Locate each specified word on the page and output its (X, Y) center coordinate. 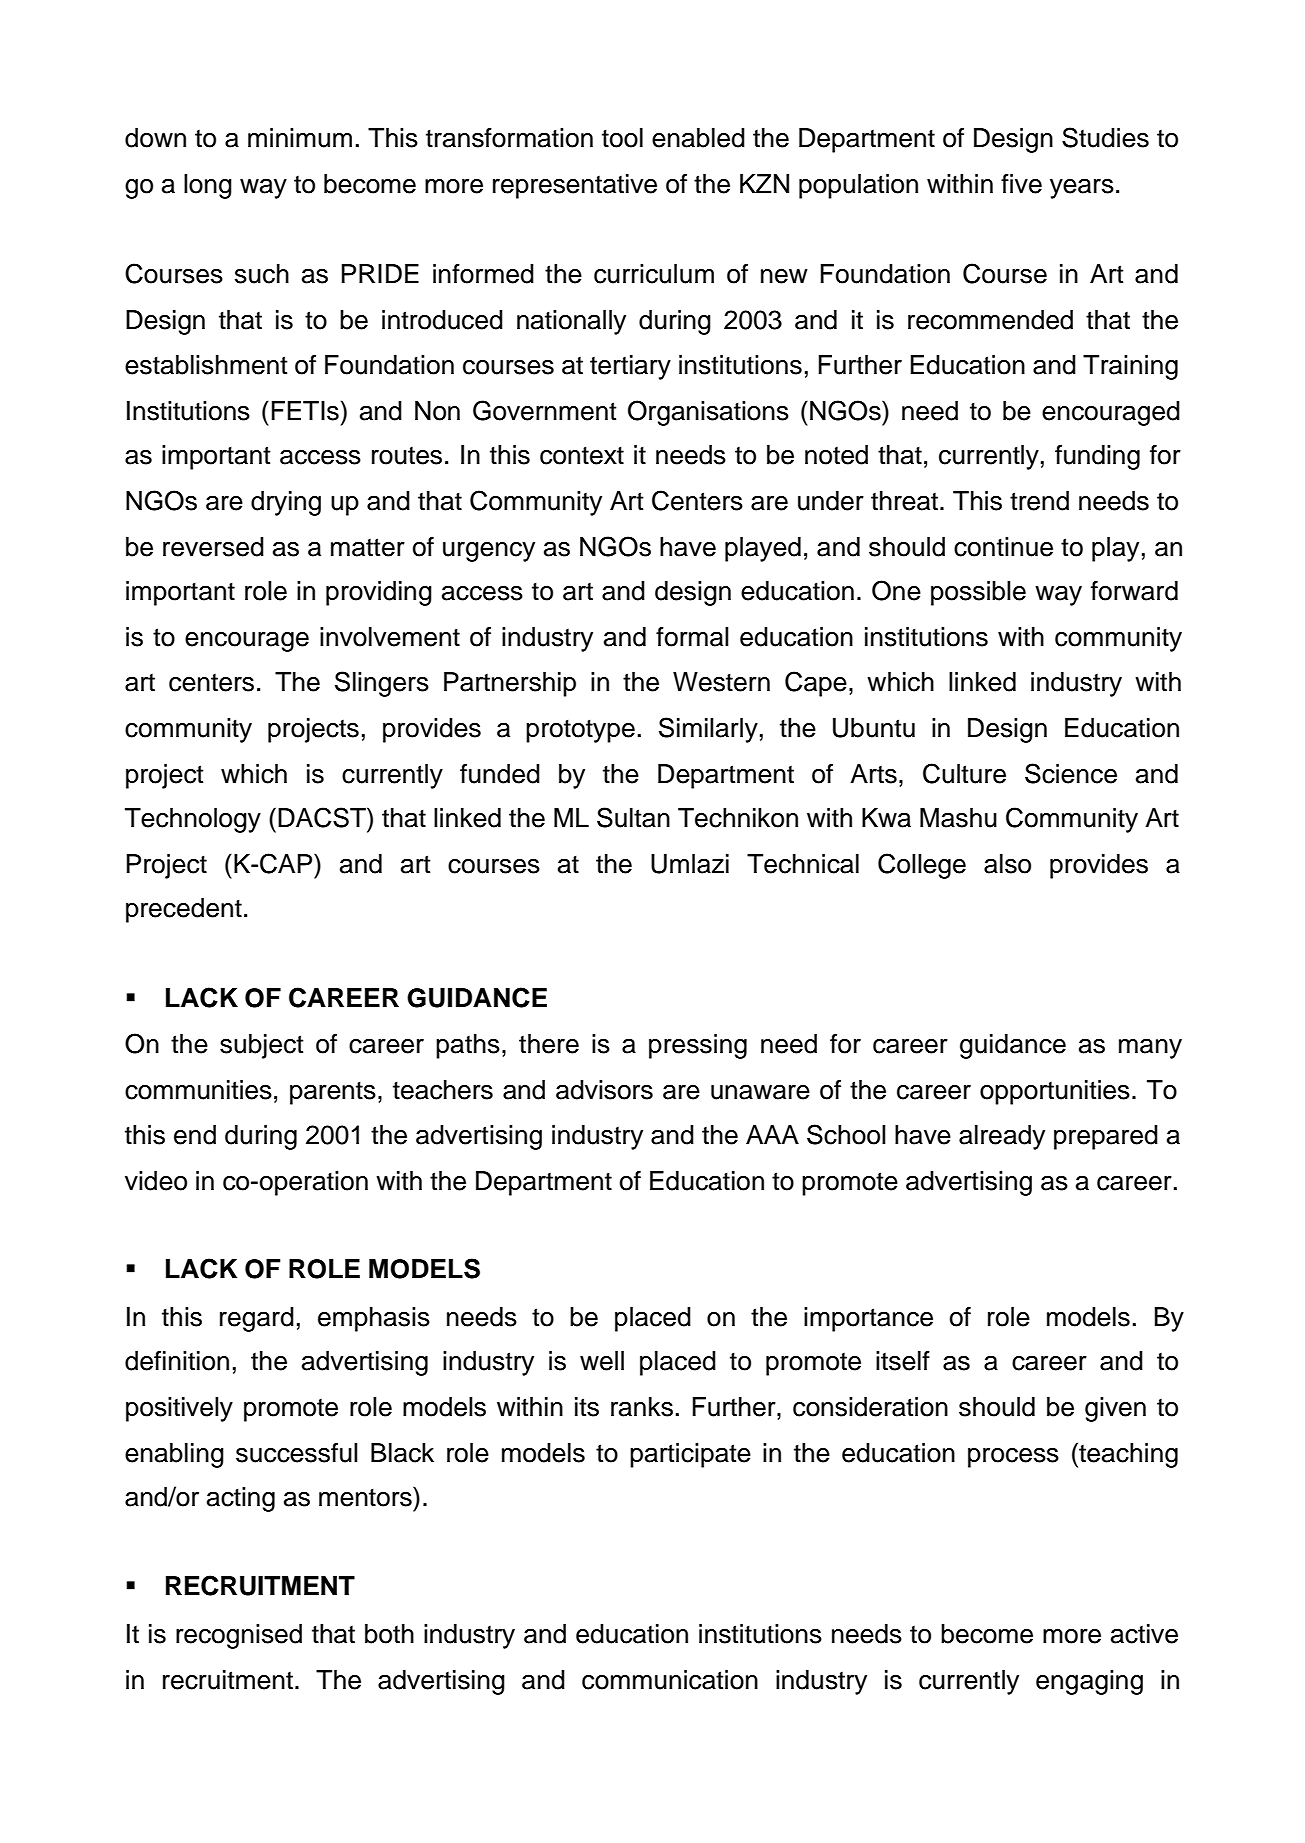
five (1021, 184)
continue (1003, 547)
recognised (239, 1636)
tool (622, 138)
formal (692, 637)
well (602, 1361)
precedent (184, 910)
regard (257, 1319)
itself (903, 1361)
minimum (300, 138)
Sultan (633, 817)
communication (670, 1680)
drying (286, 503)
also (1007, 864)
